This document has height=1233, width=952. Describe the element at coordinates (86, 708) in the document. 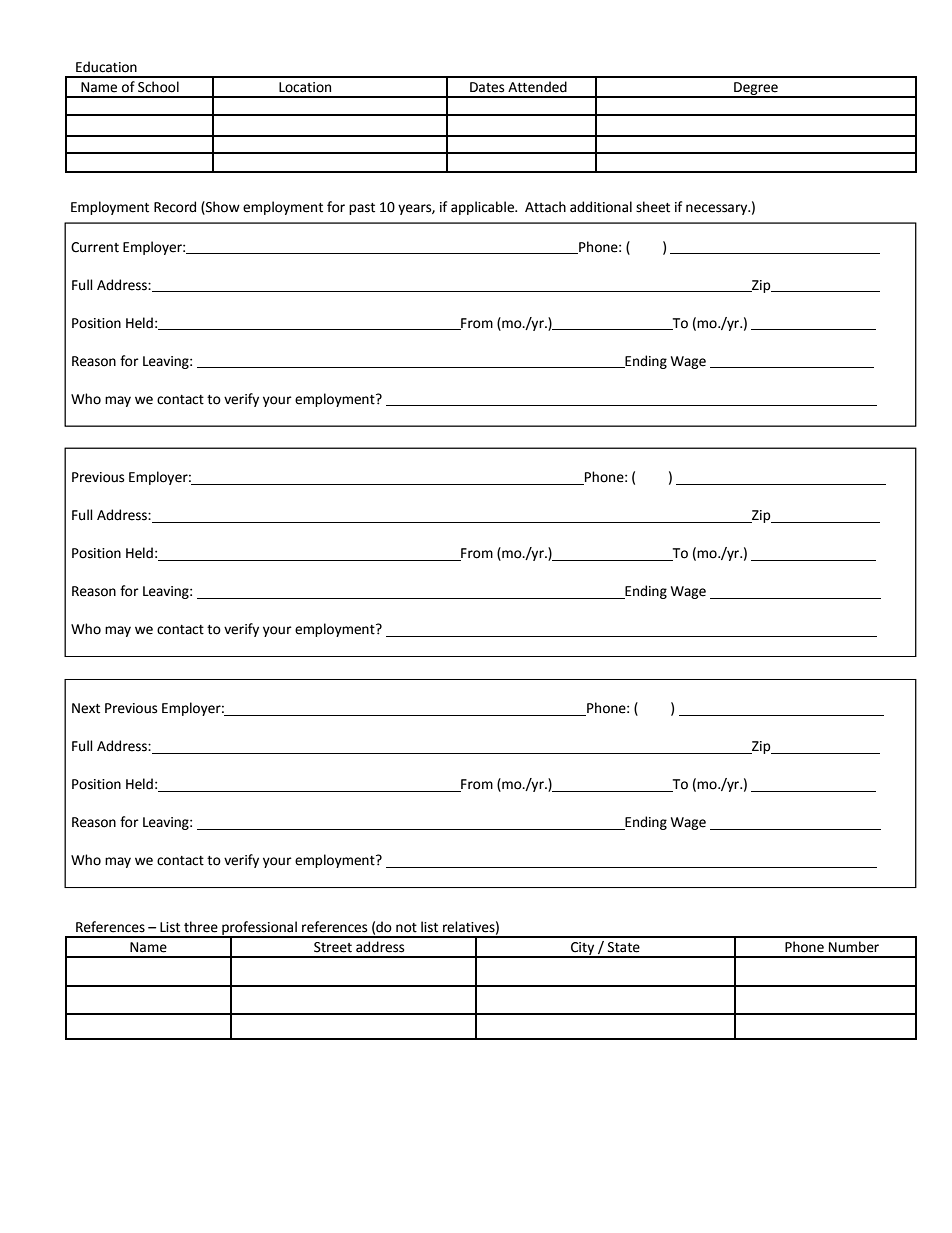

I see `Next` at that location.
